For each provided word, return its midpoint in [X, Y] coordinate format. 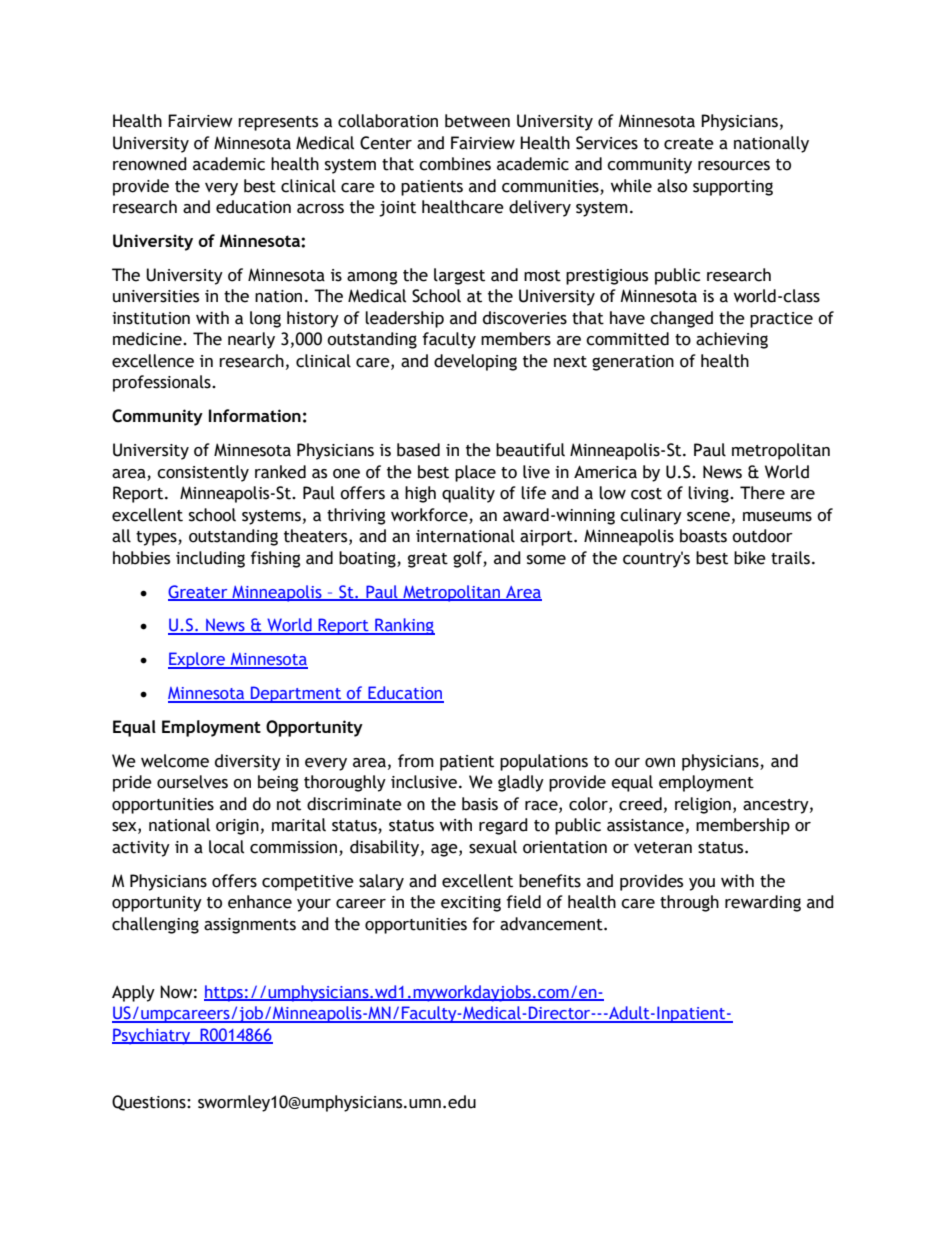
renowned [150, 164]
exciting [471, 904]
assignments [250, 926]
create [689, 144]
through [689, 903]
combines [455, 164]
